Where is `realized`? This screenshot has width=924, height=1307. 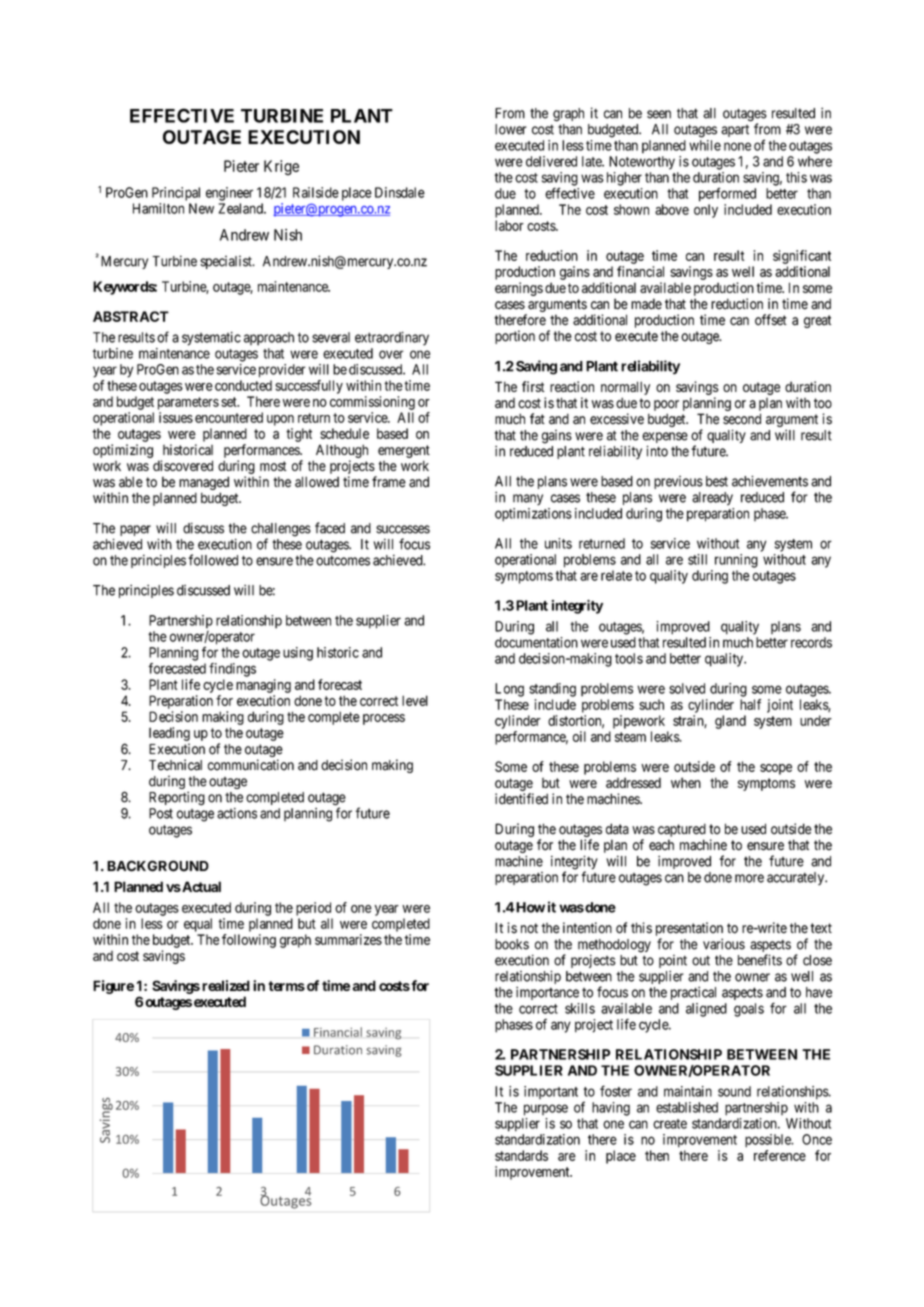 realized is located at coordinates (226, 985).
